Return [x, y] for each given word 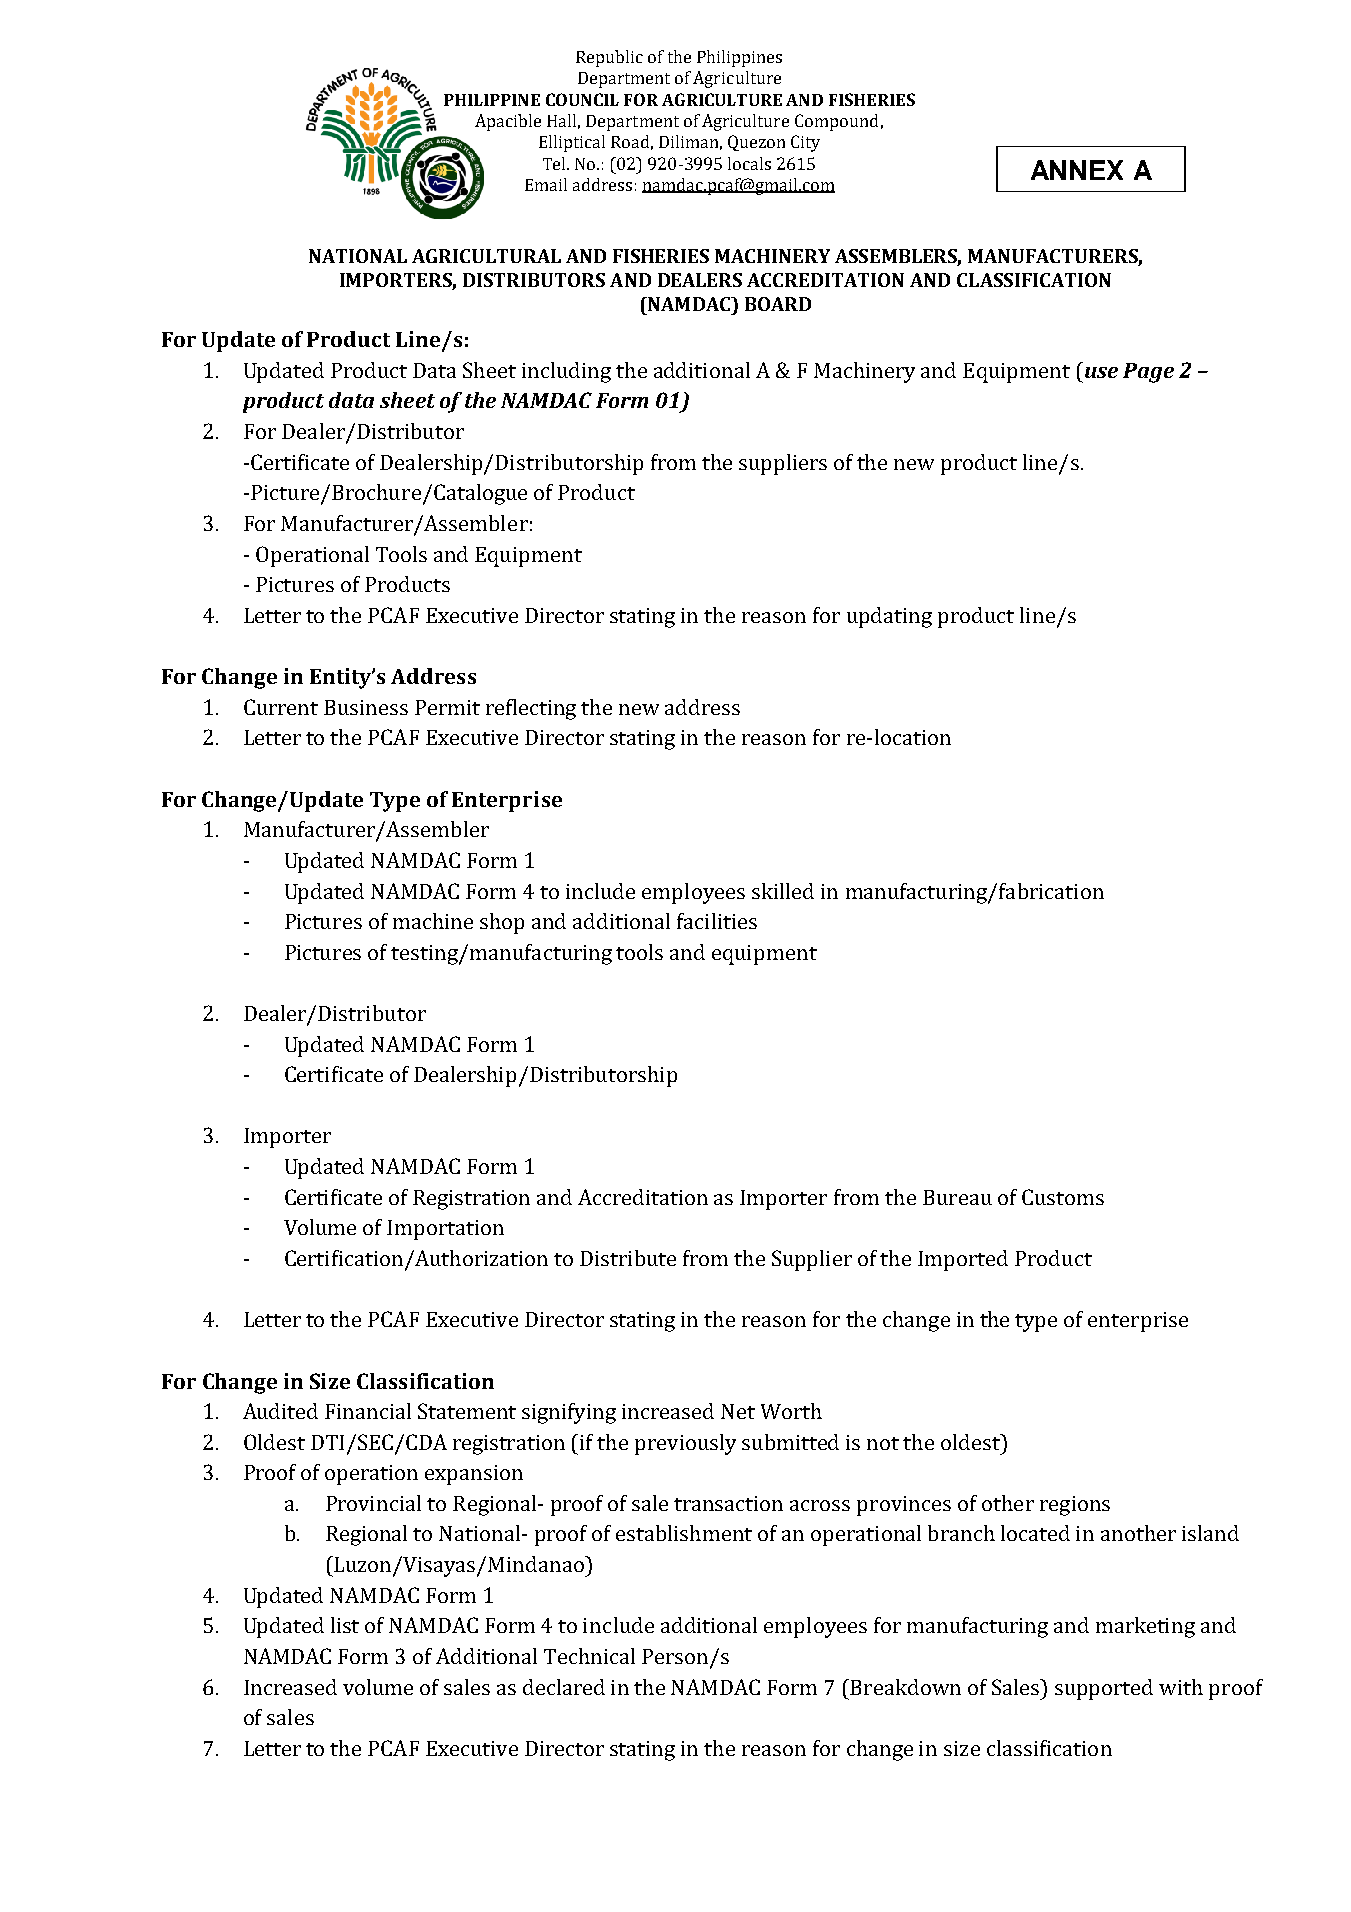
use [1101, 372]
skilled [783, 891]
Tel [556, 163]
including [566, 372]
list [345, 1625]
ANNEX [1077, 170]
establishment [684, 1533]
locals [749, 163]
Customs [1063, 1197]
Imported [963, 1260]
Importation [445, 1230]
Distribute [628, 1258]
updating [889, 617]
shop [502, 923]
